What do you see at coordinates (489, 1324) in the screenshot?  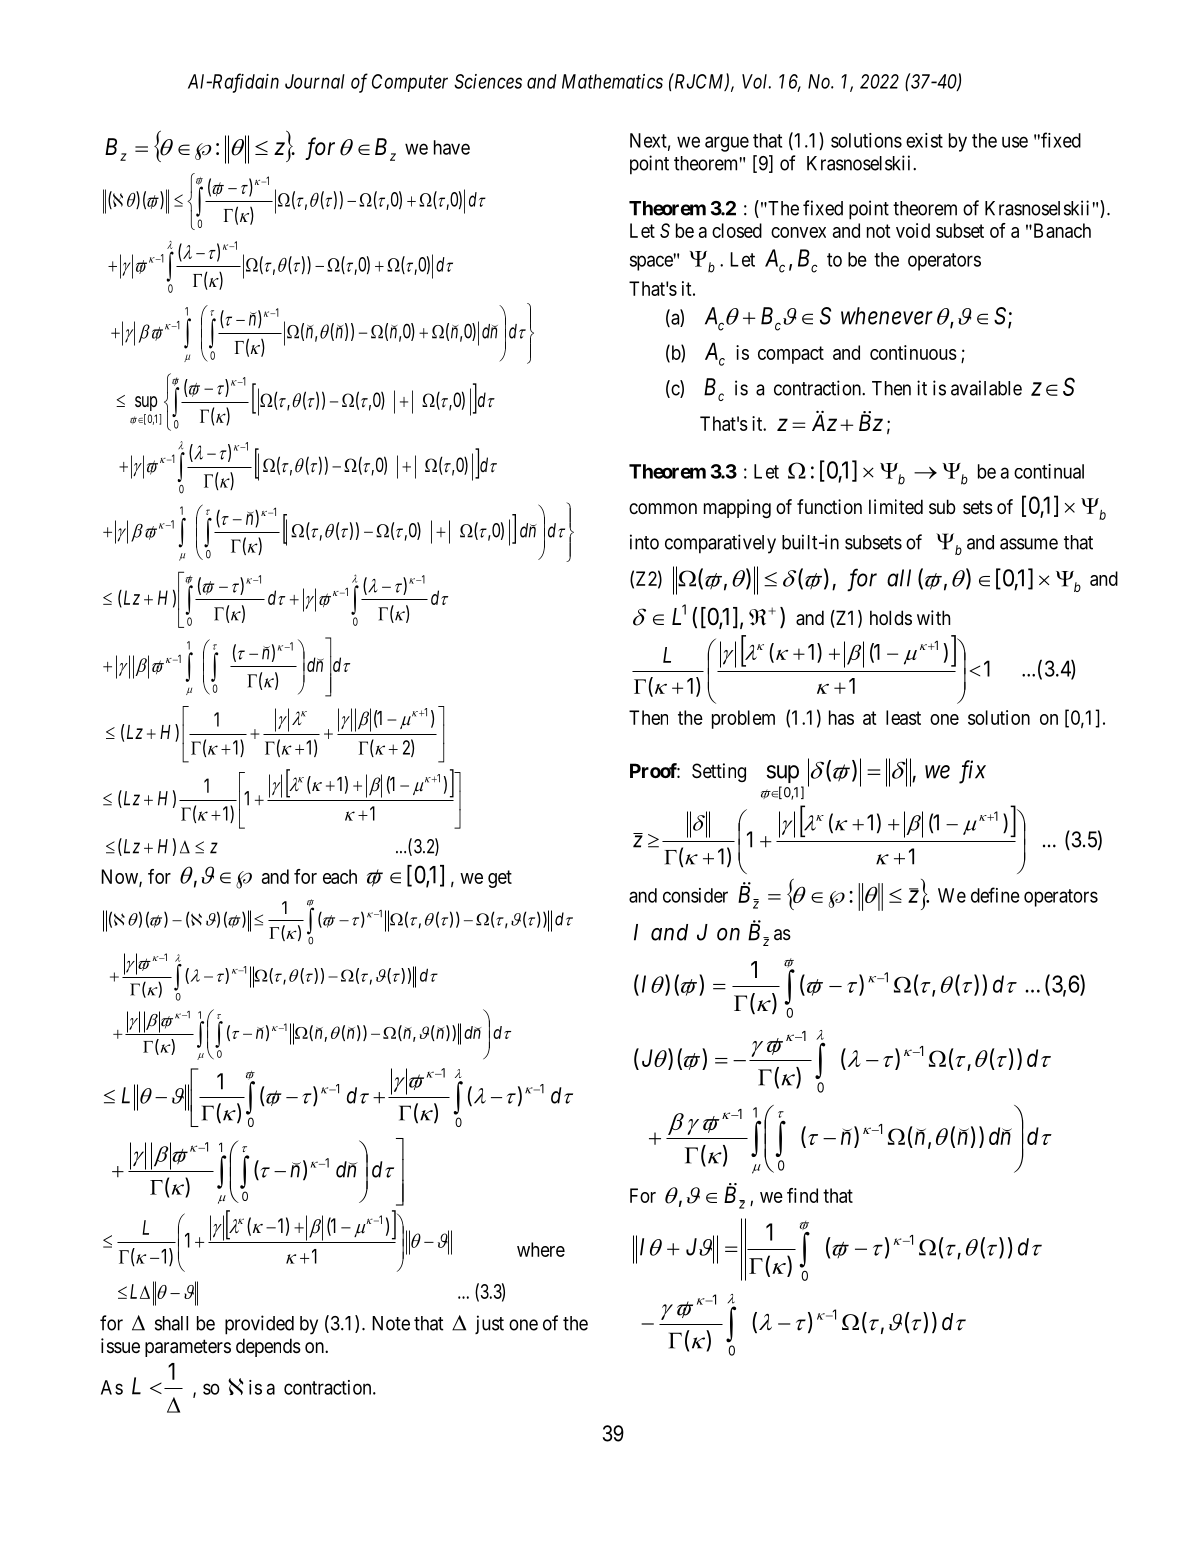 I see `just` at bounding box center [489, 1324].
